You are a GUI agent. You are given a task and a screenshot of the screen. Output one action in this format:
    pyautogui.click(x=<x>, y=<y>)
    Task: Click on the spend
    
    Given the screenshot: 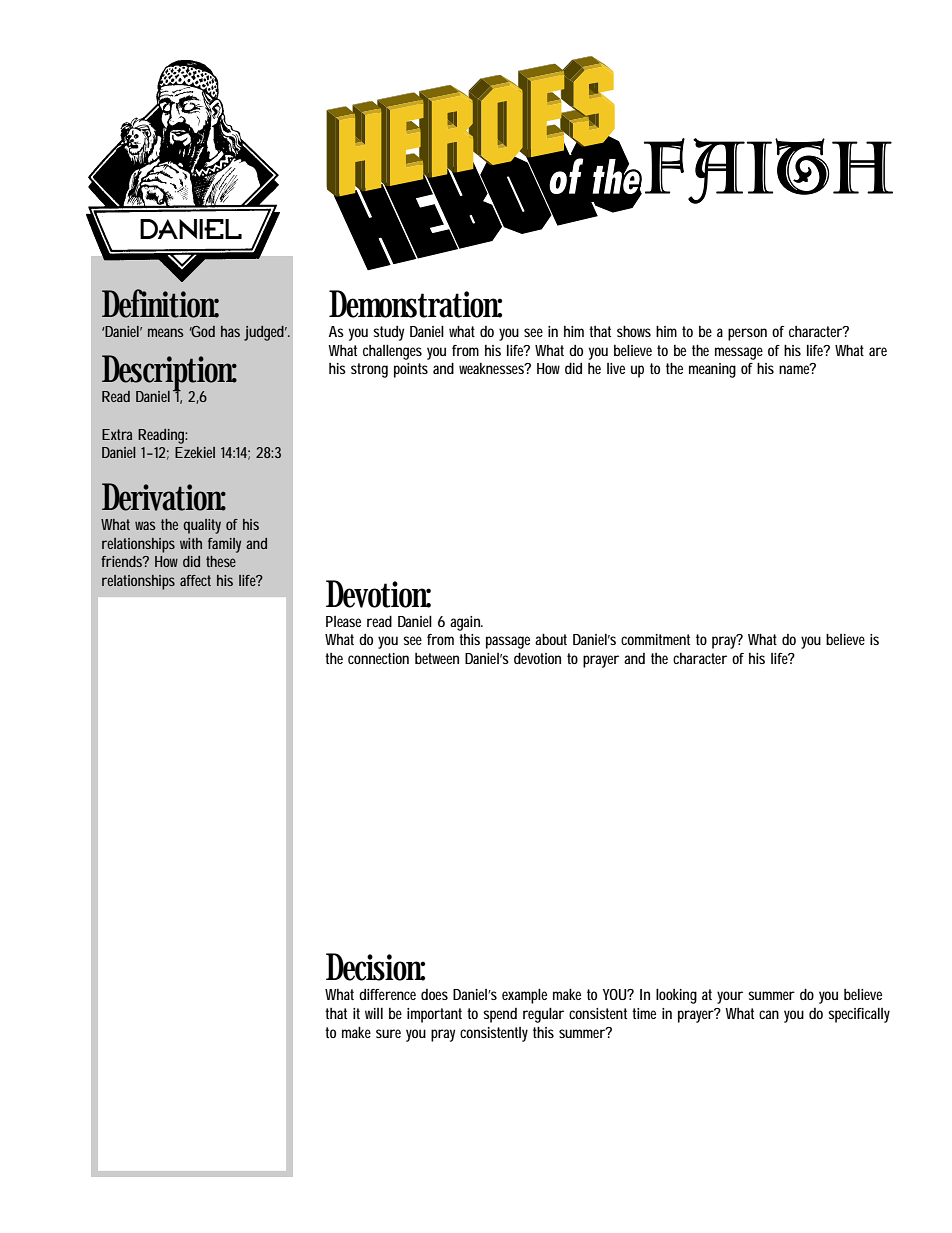 What is the action you would take?
    pyautogui.click(x=500, y=1015)
